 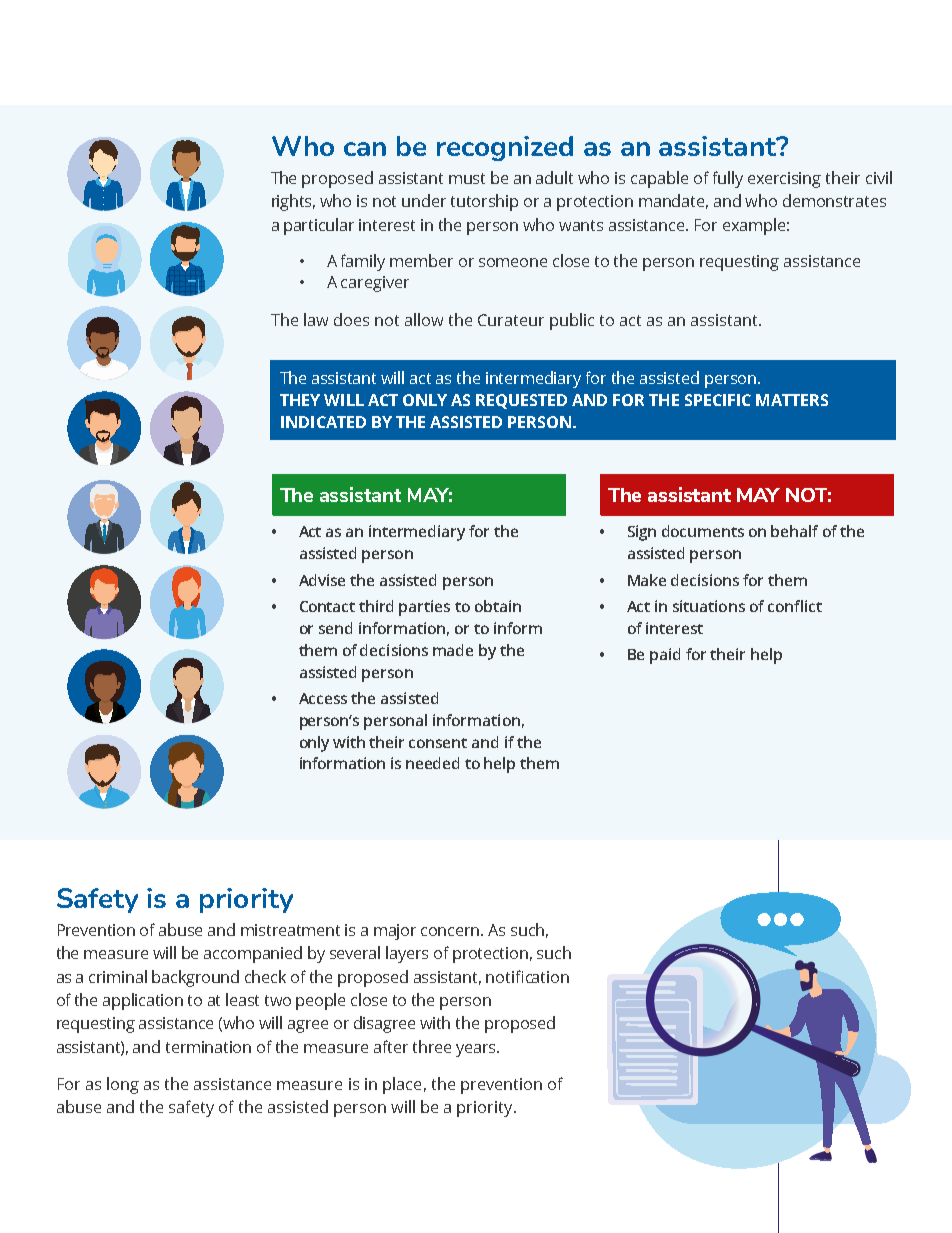 What do you see at coordinates (467, 178) in the screenshot?
I see `must` at bounding box center [467, 178].
